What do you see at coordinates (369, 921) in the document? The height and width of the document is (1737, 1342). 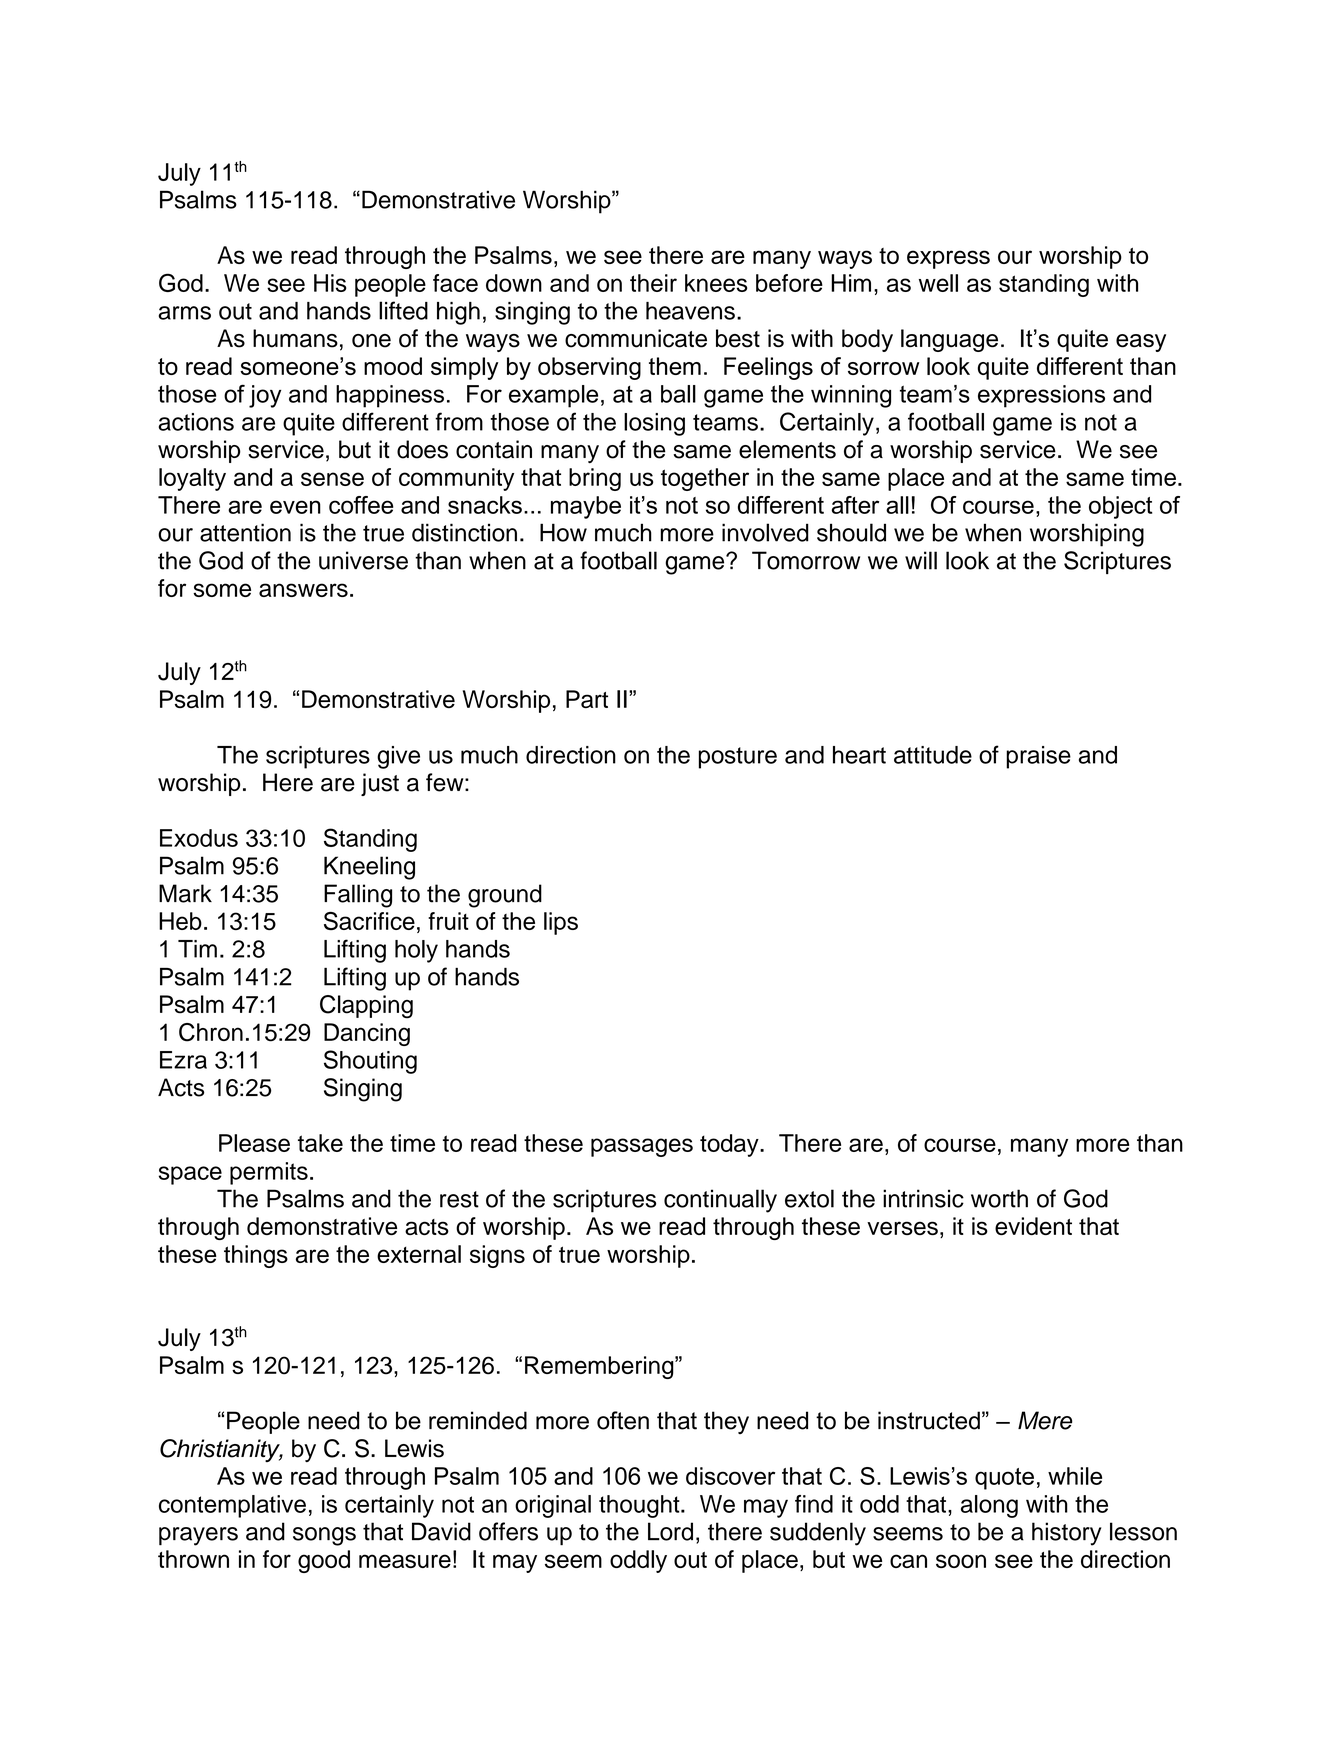 I see `Sacrifice` at bounding box center [369, 921].
